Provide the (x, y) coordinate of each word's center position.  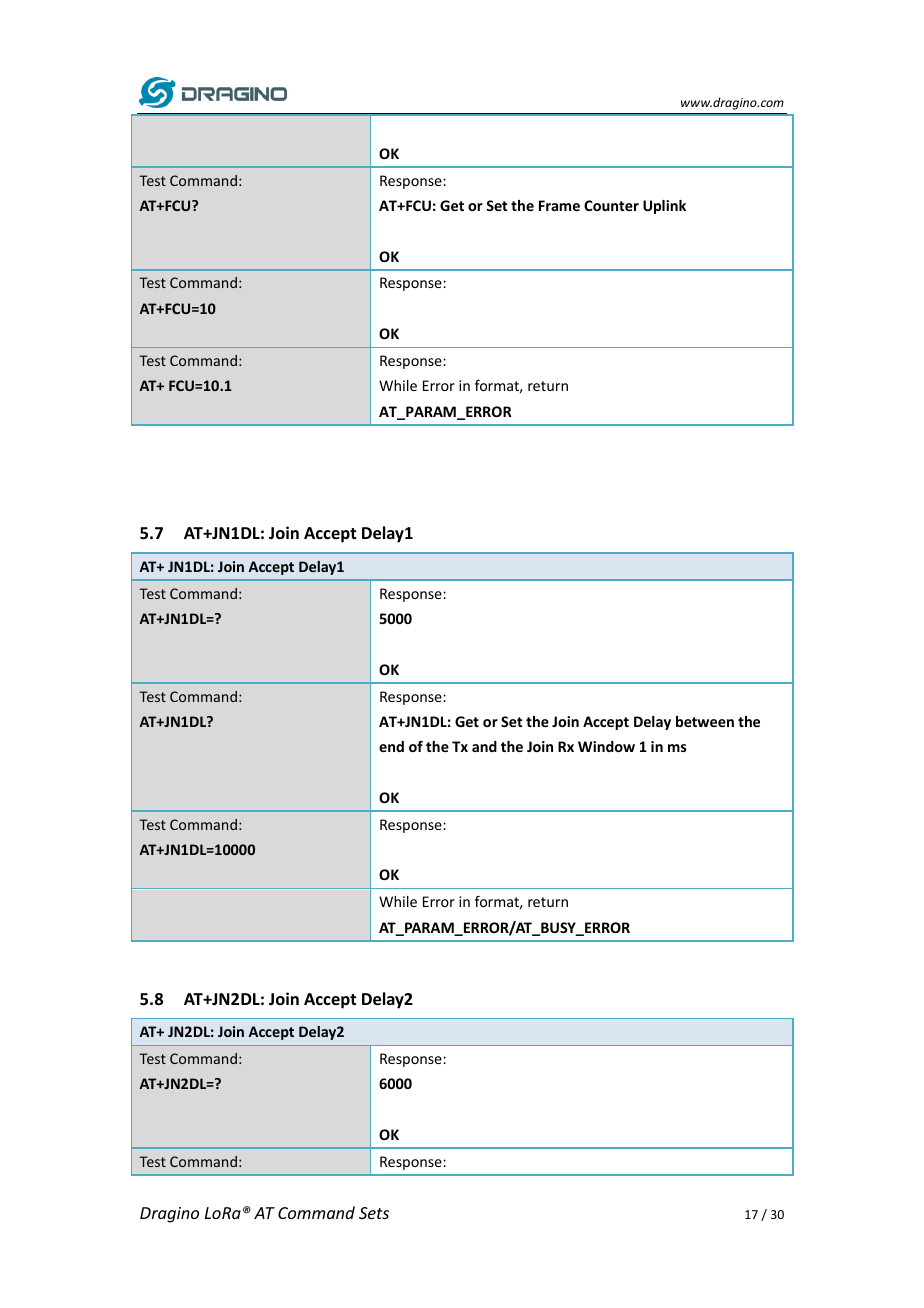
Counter (611, 205)
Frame (559, 205)
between (705, 721)
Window (606, 746)
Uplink (664, 207)
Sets (374, 1213)
